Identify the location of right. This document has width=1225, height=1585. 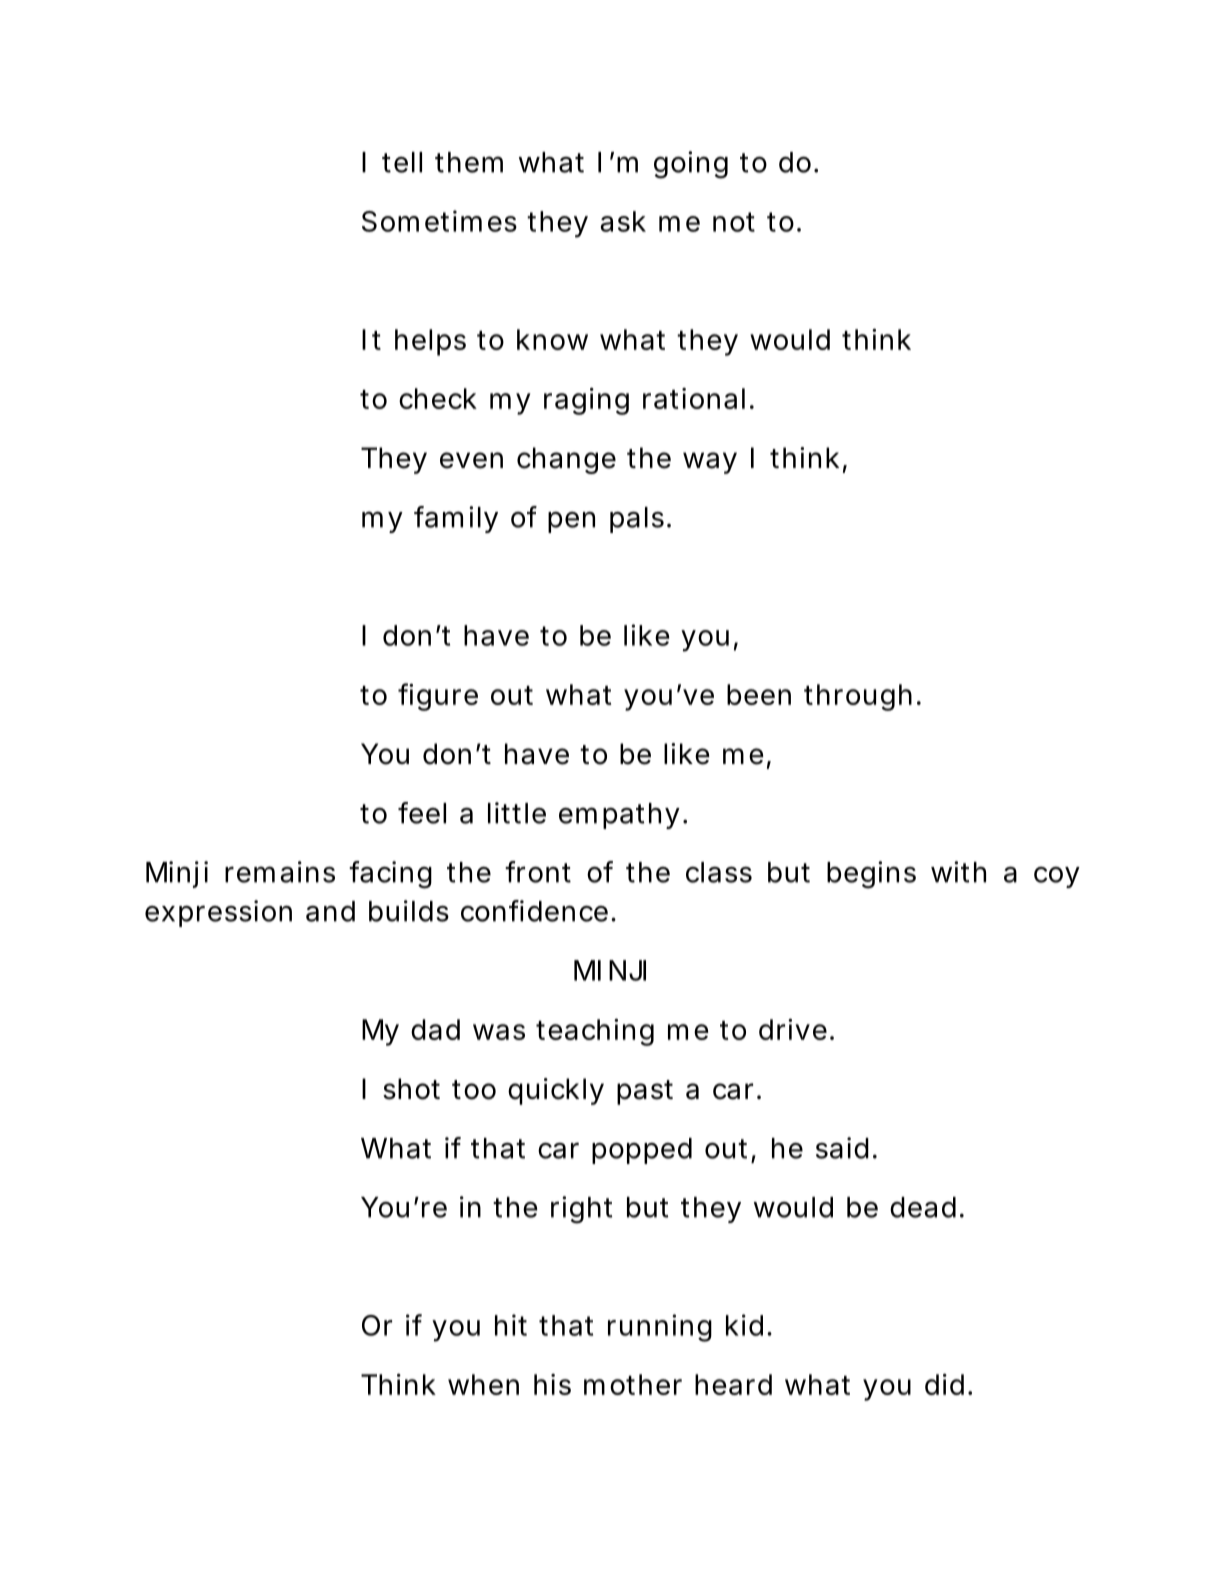
(581, 1210).
